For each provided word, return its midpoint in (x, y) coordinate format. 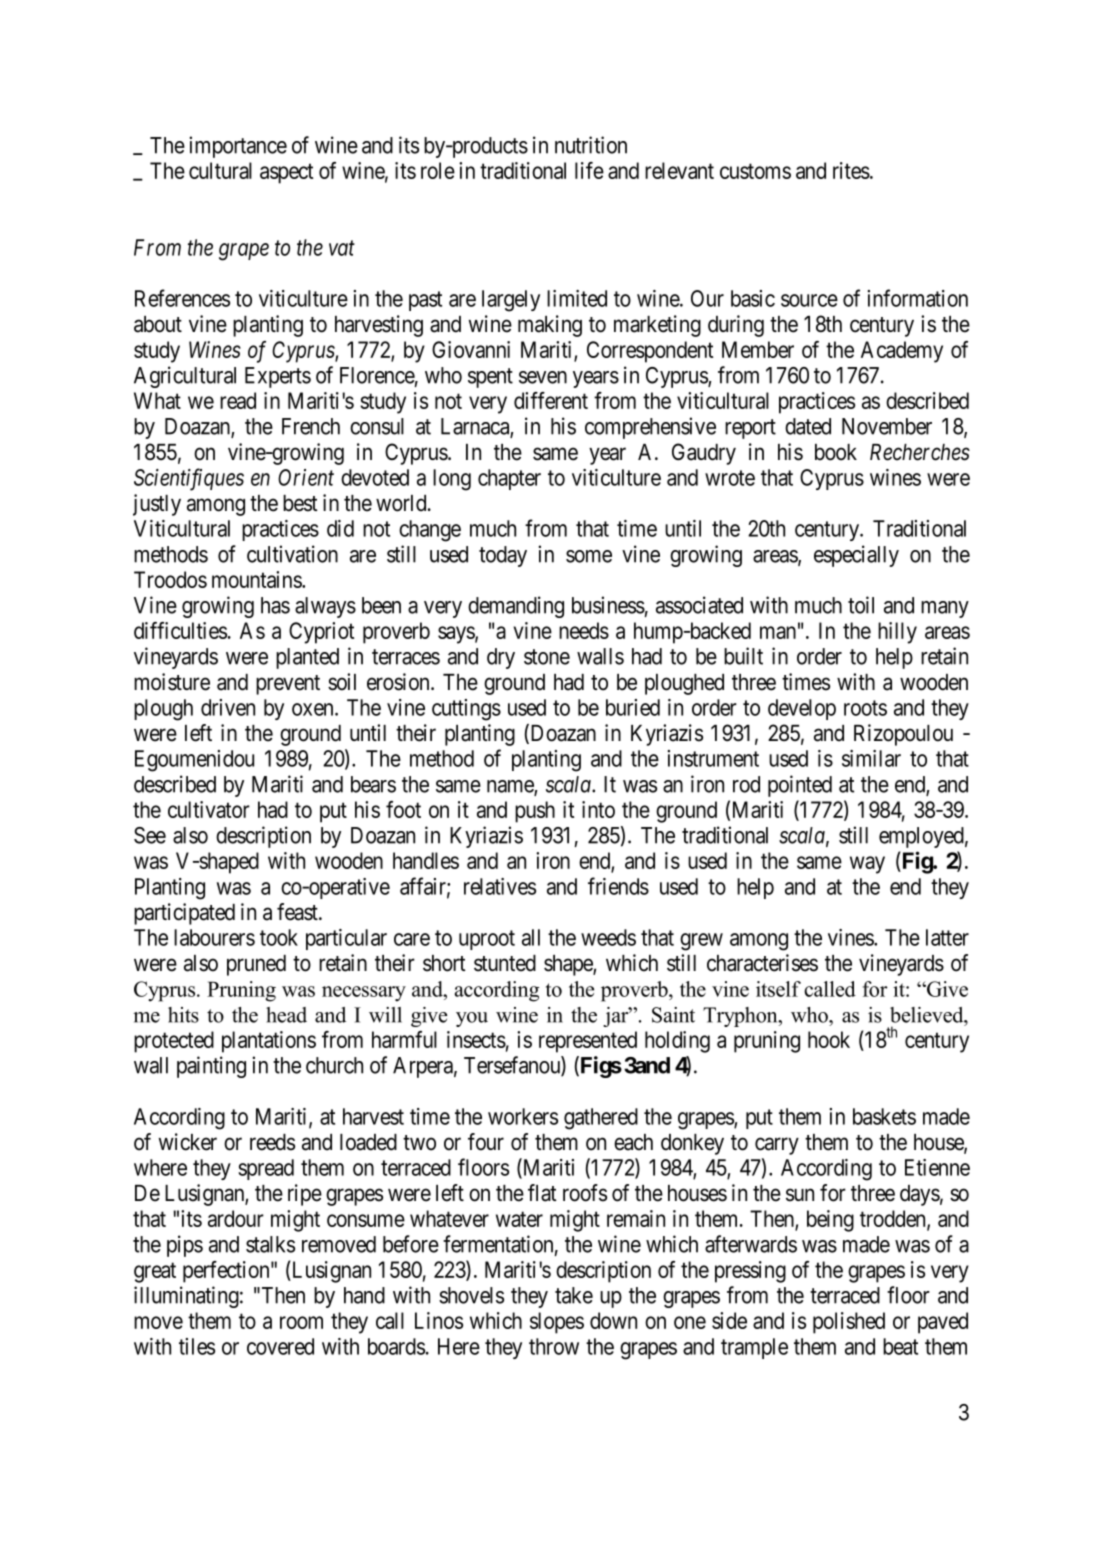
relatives (500, 886)
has (275, 605)
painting (211, 1067)
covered (280, 1346)
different (551, 400)
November (887, 426)
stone (547, 657)
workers (523, 1116)
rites (851, 170)
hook (829, 1039)
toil (861, 605)
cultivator (209, 809)
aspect (286, 174)
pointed (800, 786)
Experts (278, 377)
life (589, 170)
